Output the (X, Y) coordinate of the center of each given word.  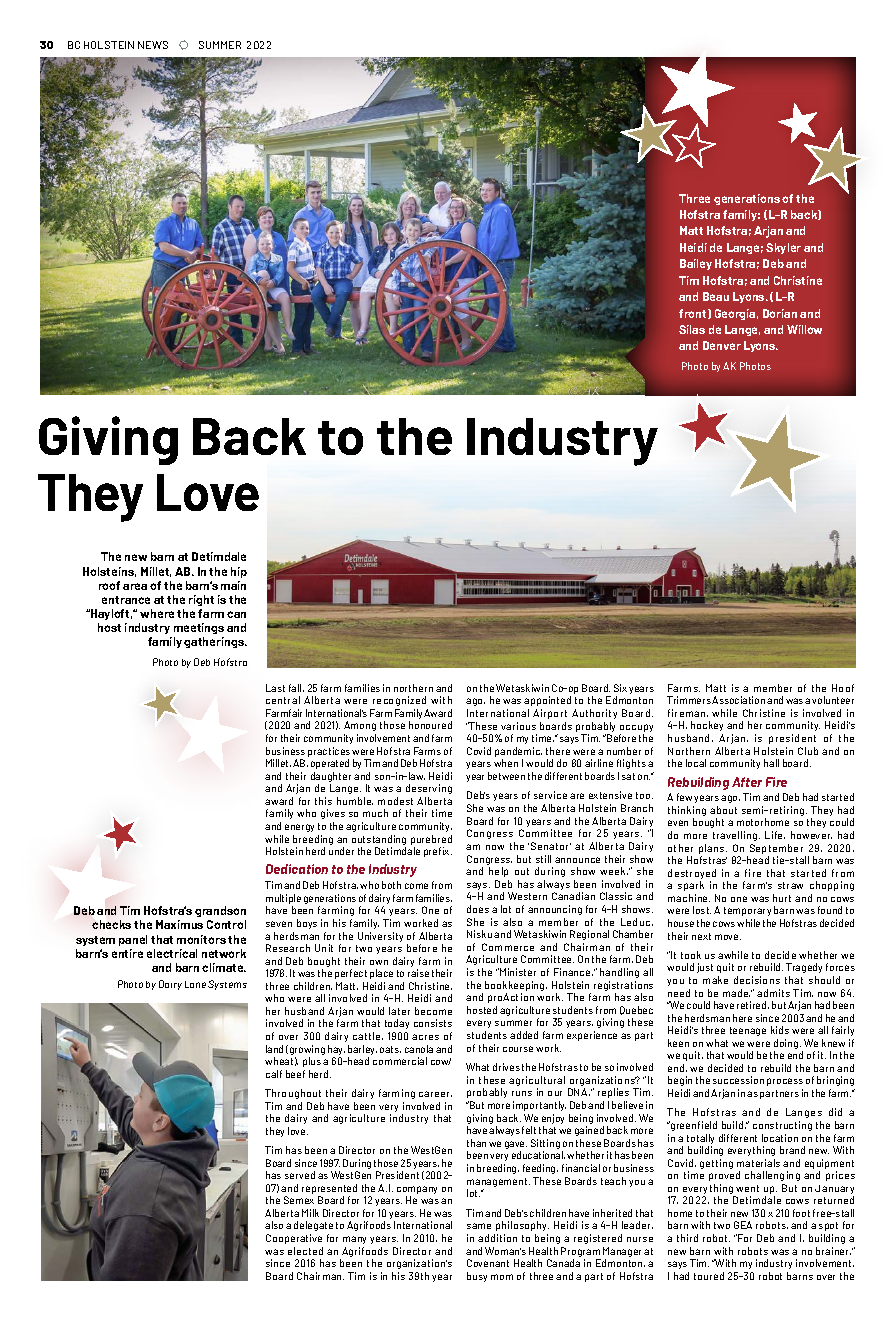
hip (239, 572)
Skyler (783, 248)
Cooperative (294, 1239)
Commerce (508, 947)
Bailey (696, 264)
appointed (547, 701)
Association (738, 700)
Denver (722, 345)
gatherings (215, 642)
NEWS (153, 45)
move (728, 937)
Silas (692, 329)
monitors (201, 939)
